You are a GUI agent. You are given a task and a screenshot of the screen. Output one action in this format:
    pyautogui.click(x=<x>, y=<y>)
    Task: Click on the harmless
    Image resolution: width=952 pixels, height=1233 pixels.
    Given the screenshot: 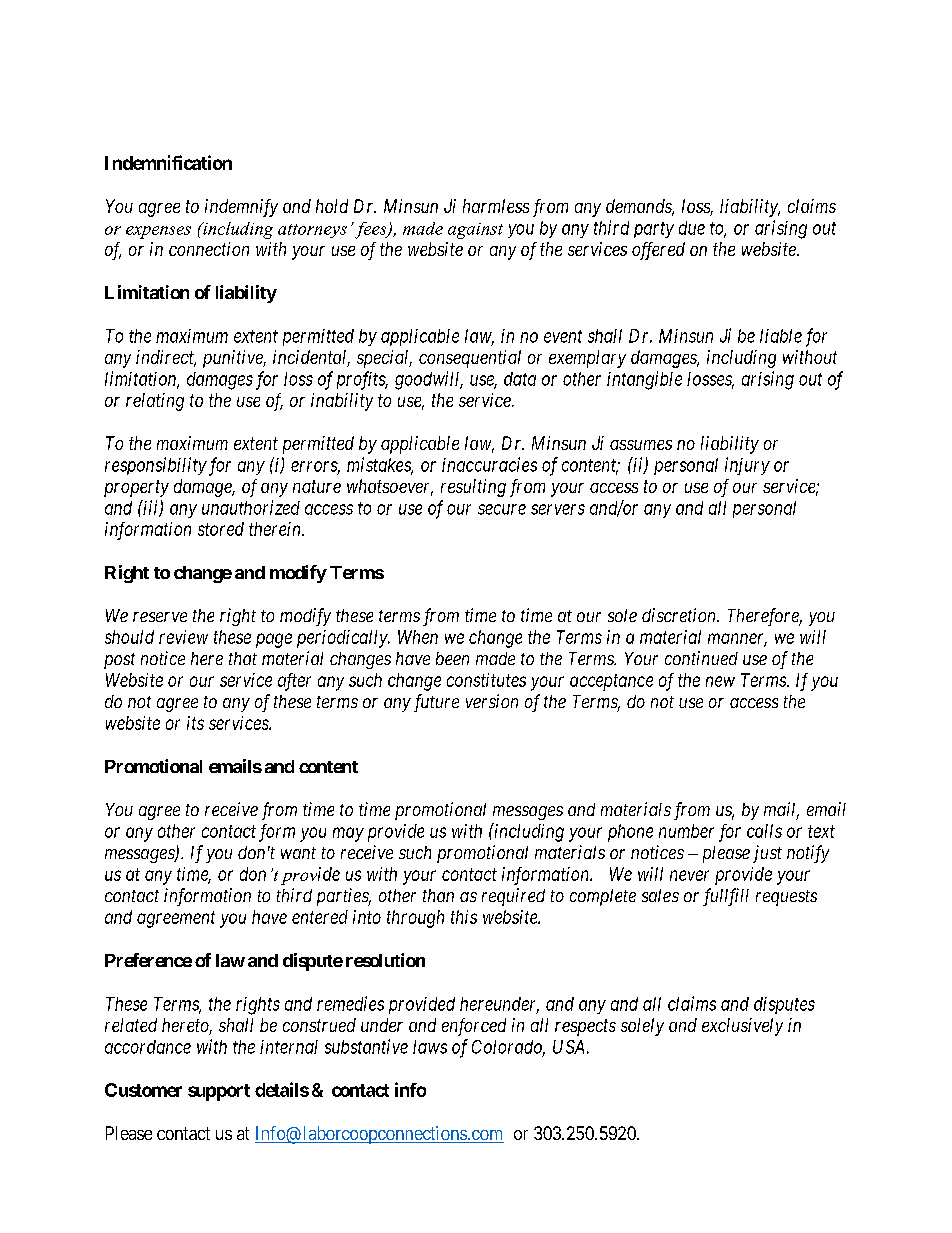 What is the action you would take?
    pyautogui.click(x=496, y=206)
